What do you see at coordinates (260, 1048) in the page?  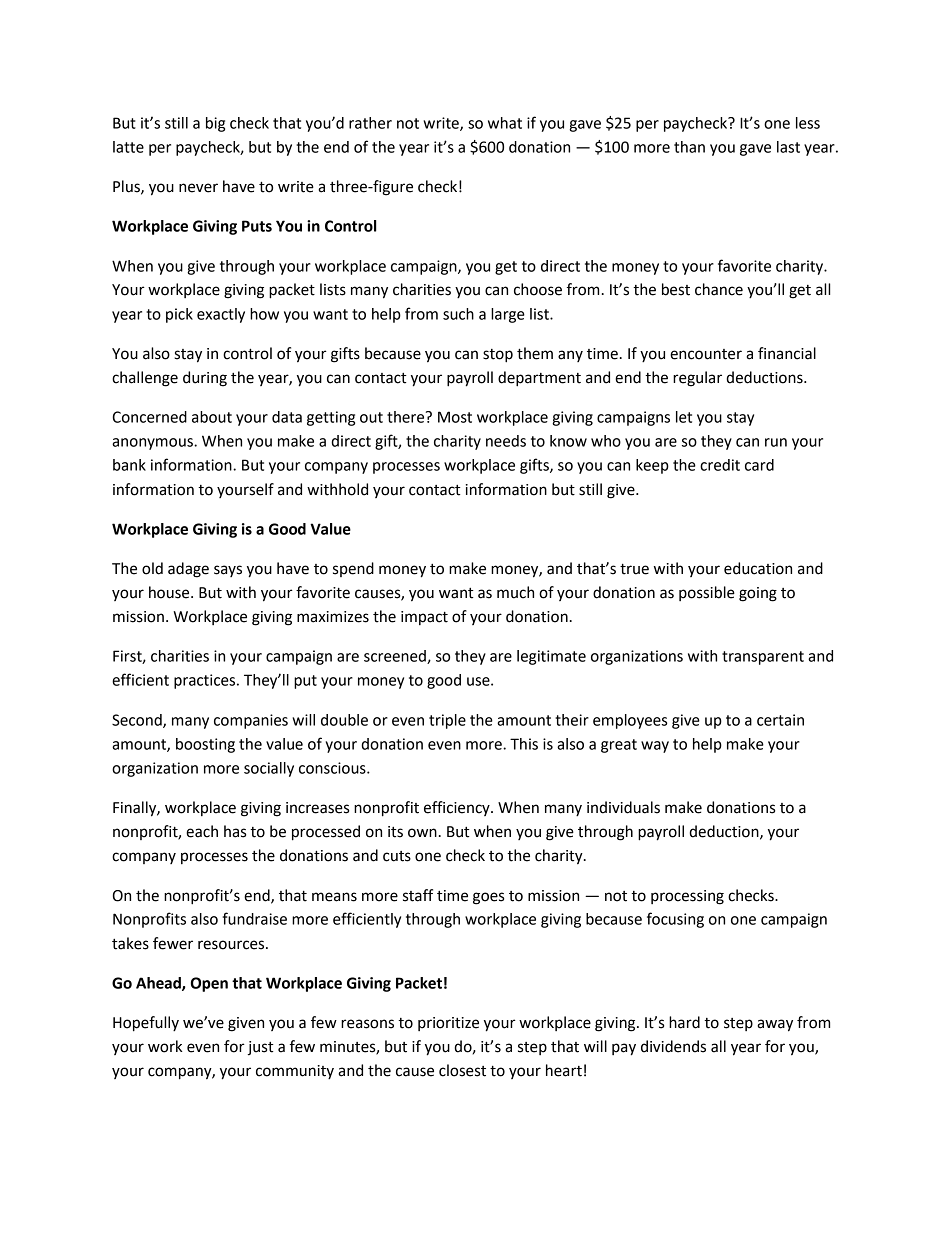 I see `just` at bounding box center [260, 1048].
